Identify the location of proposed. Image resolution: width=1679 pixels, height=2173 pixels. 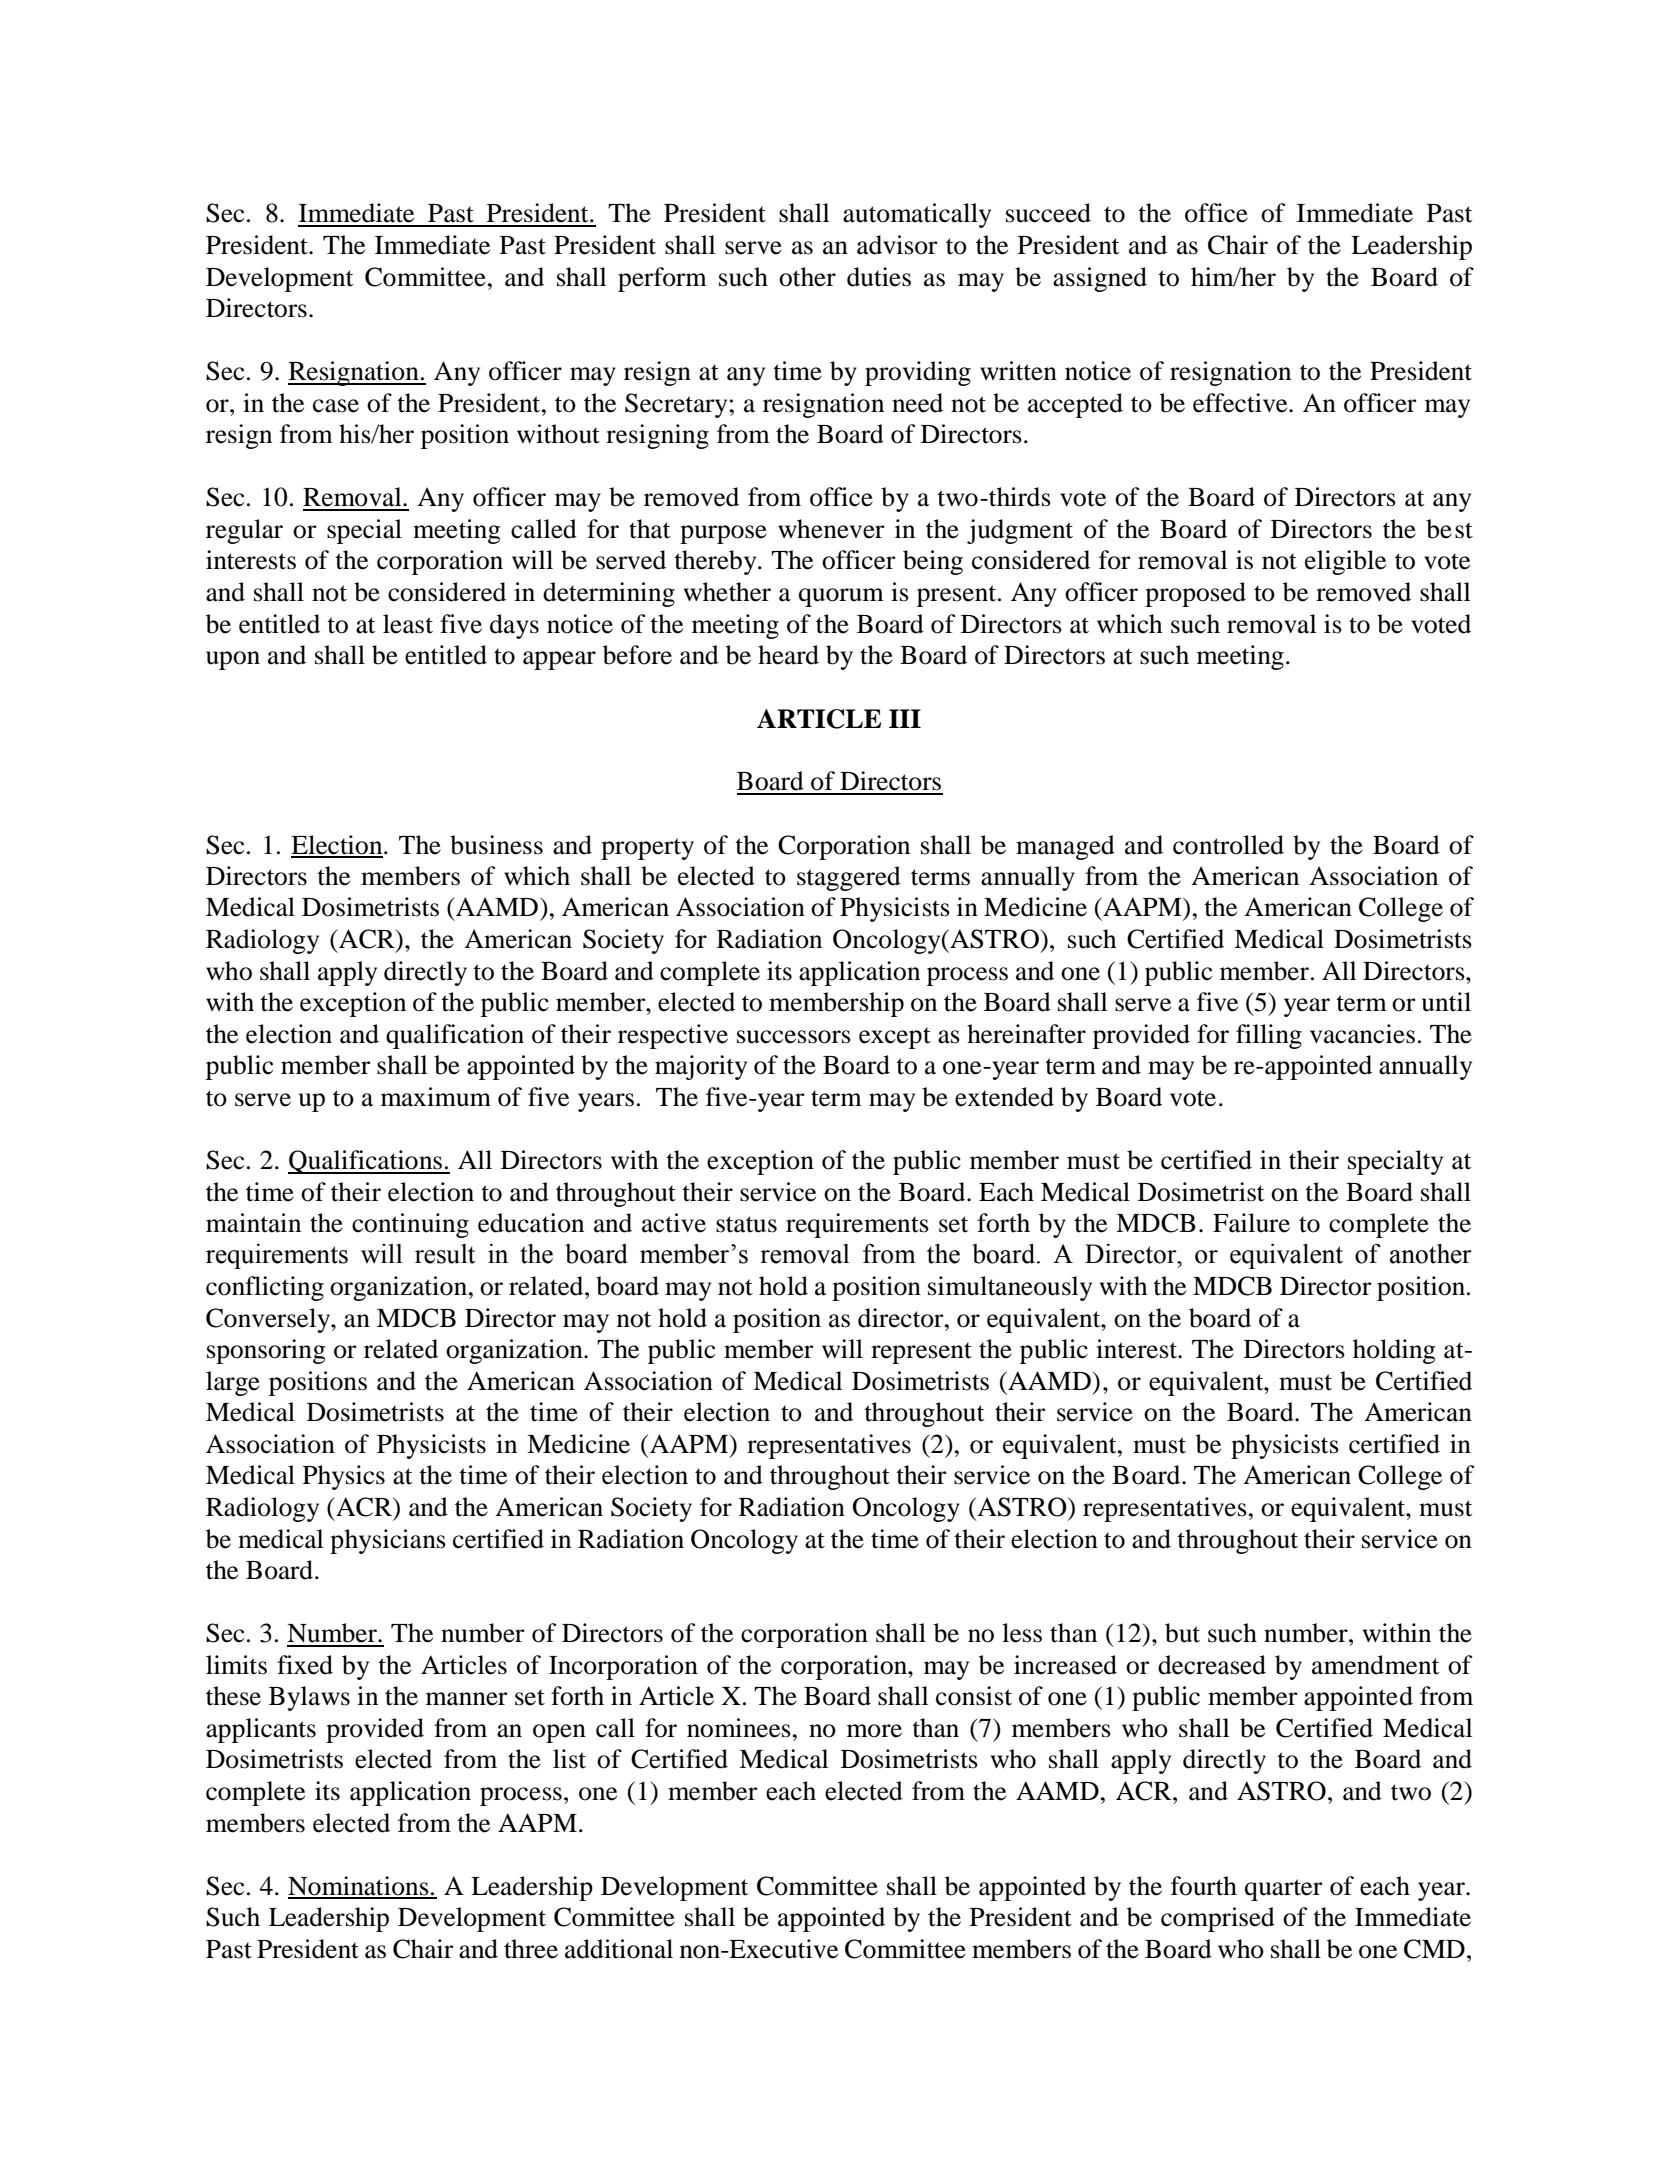
(1195, 594).
